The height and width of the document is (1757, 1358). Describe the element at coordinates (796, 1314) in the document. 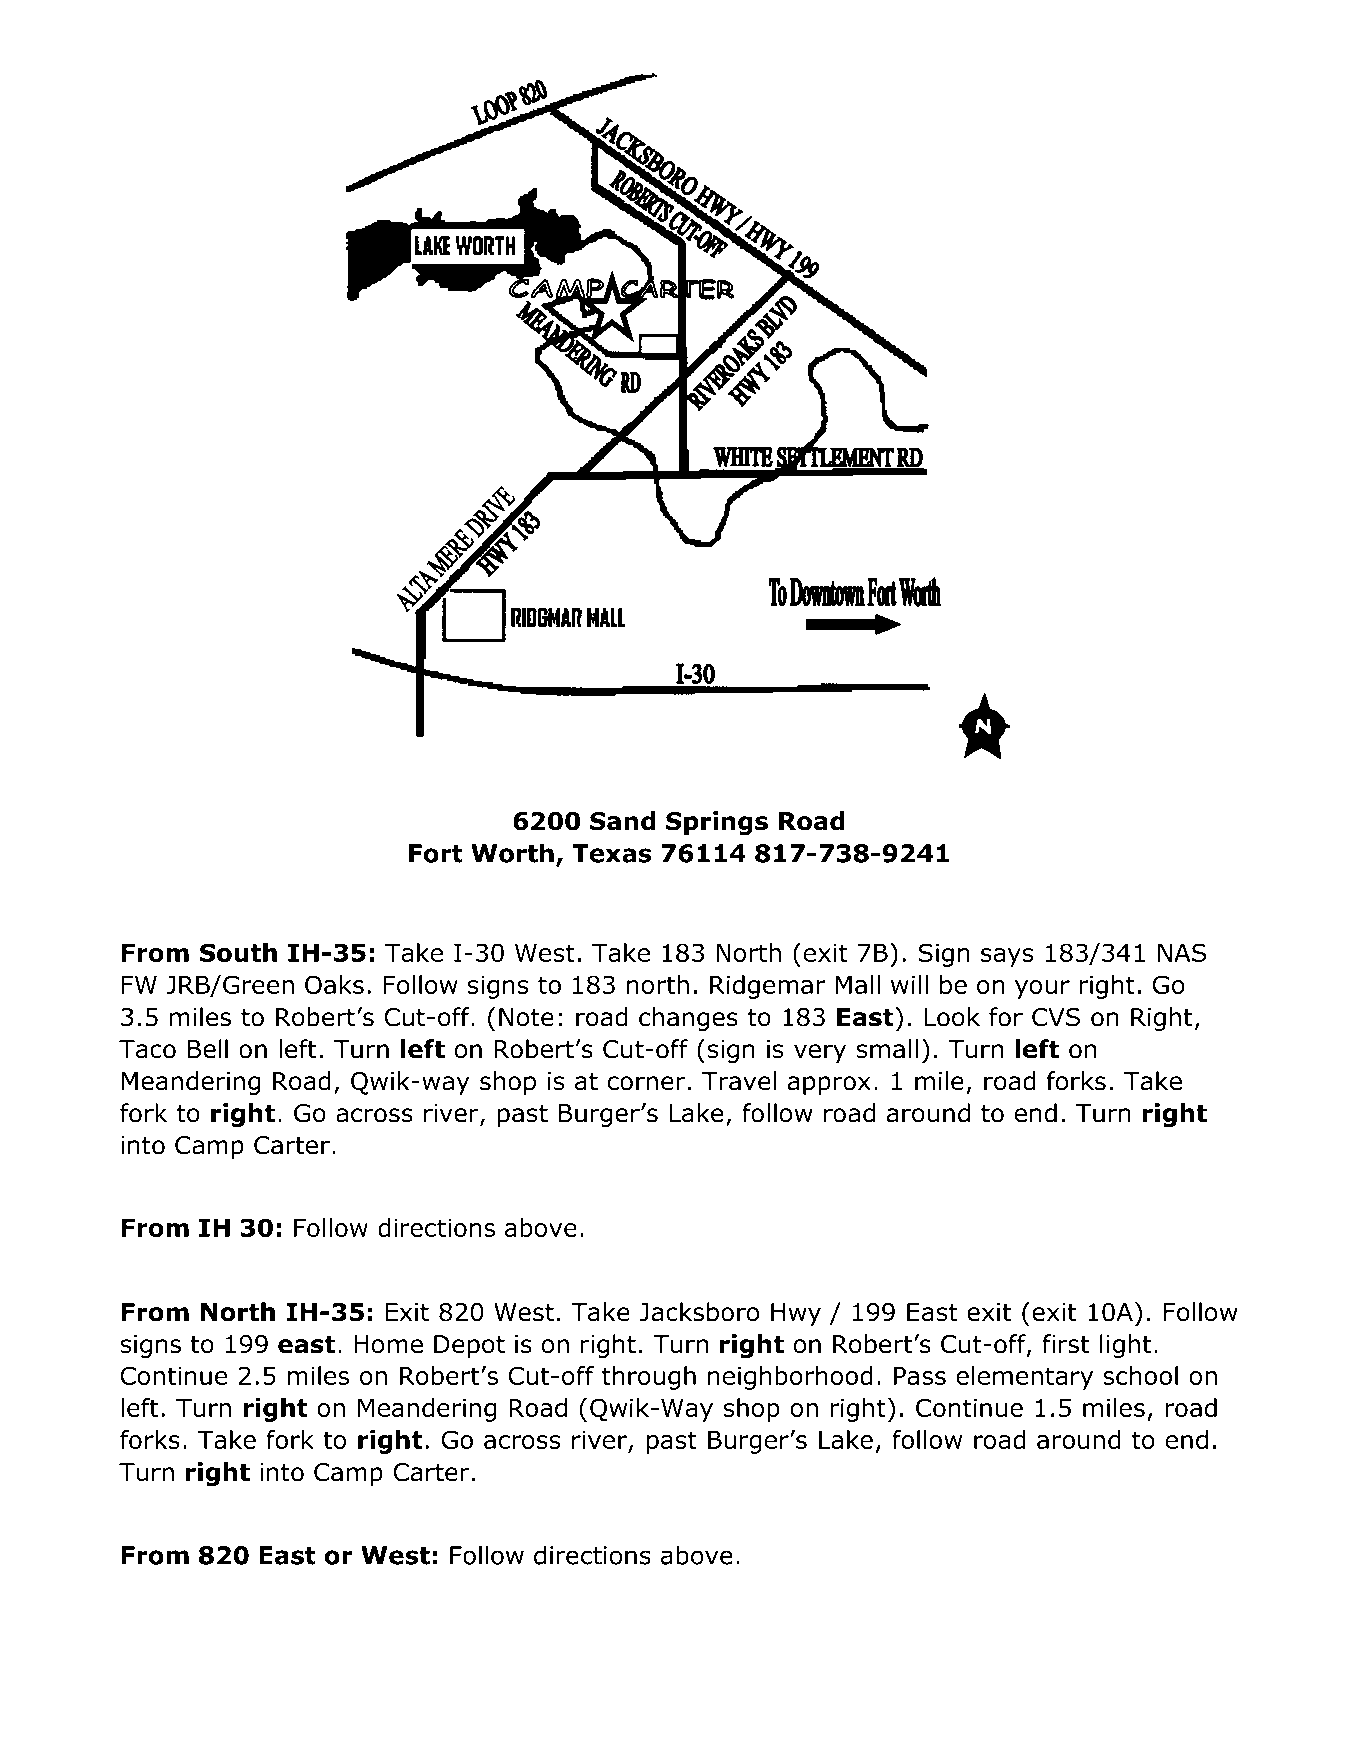

I see `Hwy` at that location.
